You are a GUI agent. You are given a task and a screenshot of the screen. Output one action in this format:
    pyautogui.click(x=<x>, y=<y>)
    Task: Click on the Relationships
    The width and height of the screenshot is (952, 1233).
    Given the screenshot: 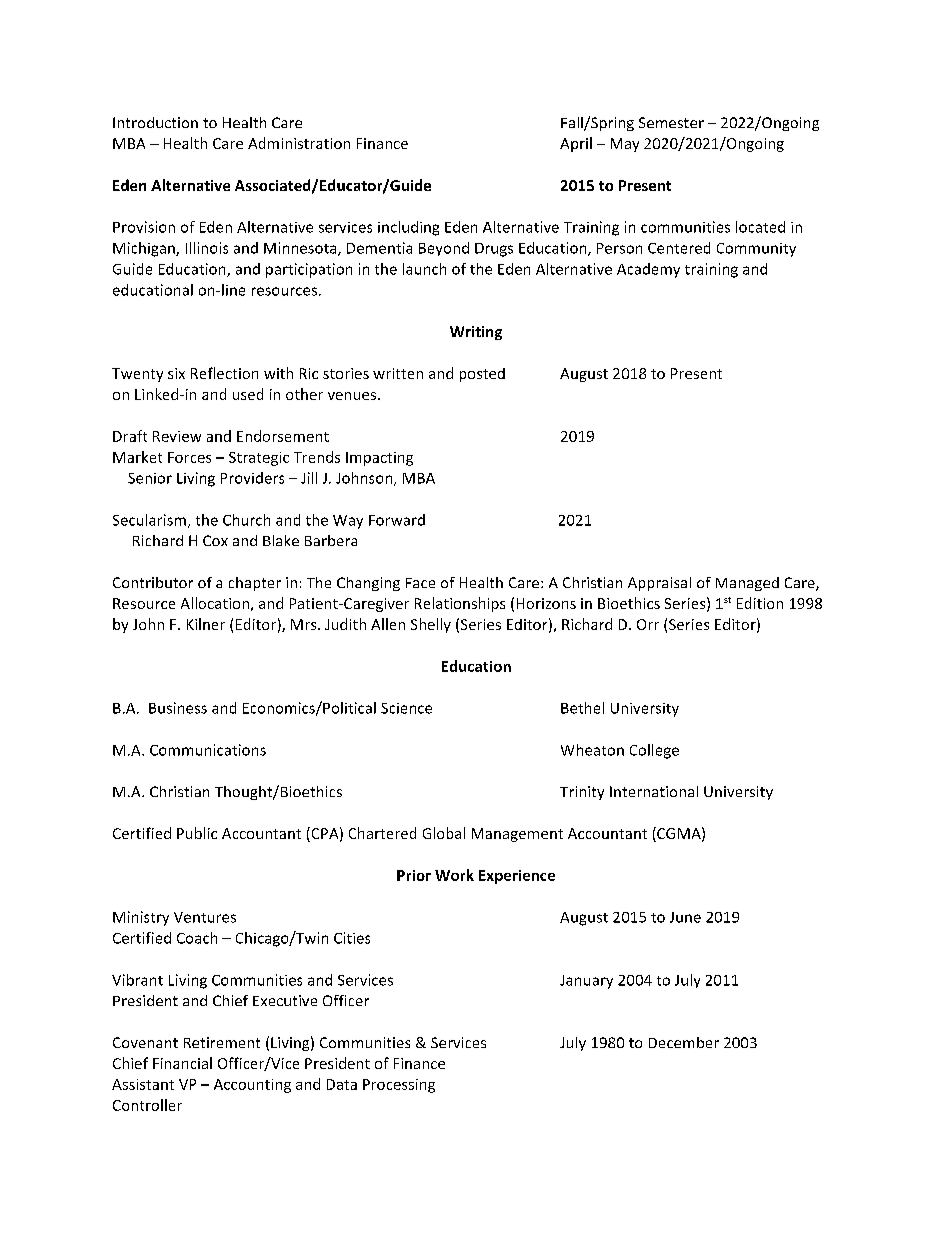 What is the action you would take?
    pyautogui.click(x=460, y=604)
